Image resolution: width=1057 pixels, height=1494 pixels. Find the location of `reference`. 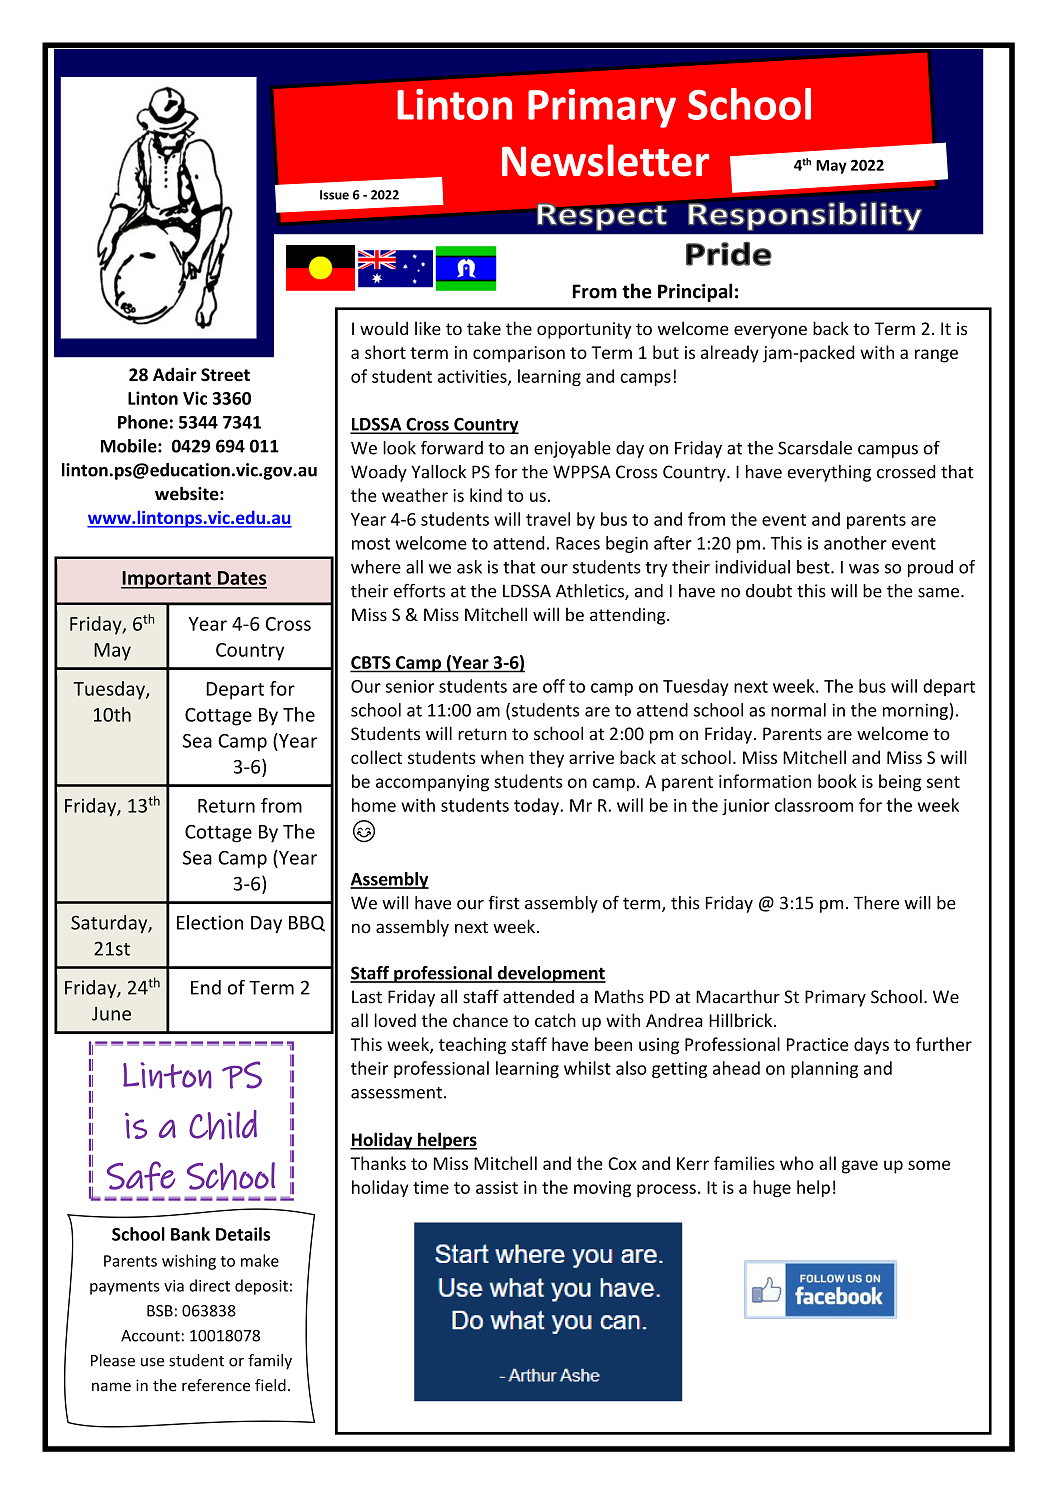

reference is located at coordinates (216, 1385).
